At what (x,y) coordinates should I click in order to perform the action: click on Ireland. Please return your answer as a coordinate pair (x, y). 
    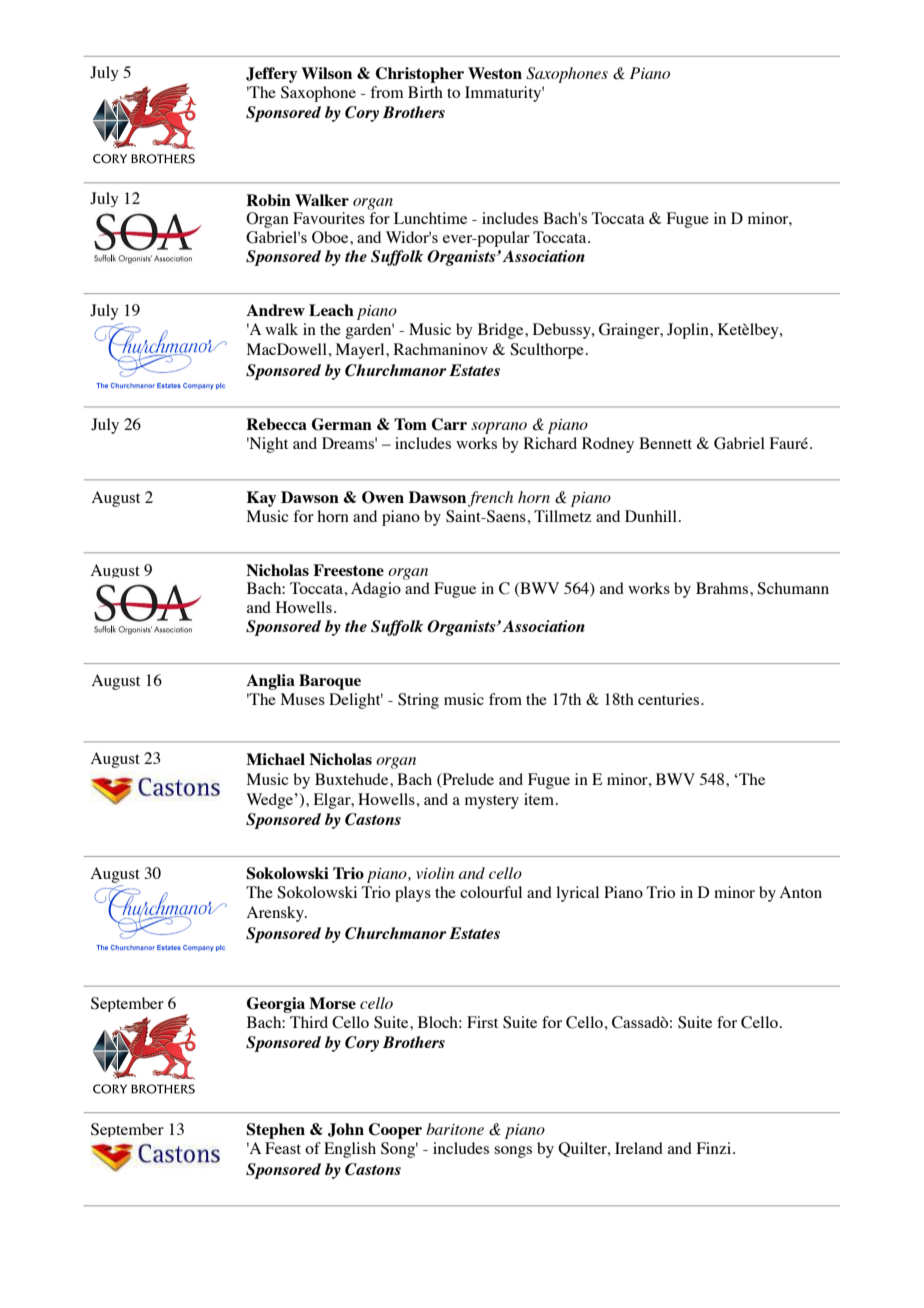
    Looking at the image, I should click on (639, 1148).
